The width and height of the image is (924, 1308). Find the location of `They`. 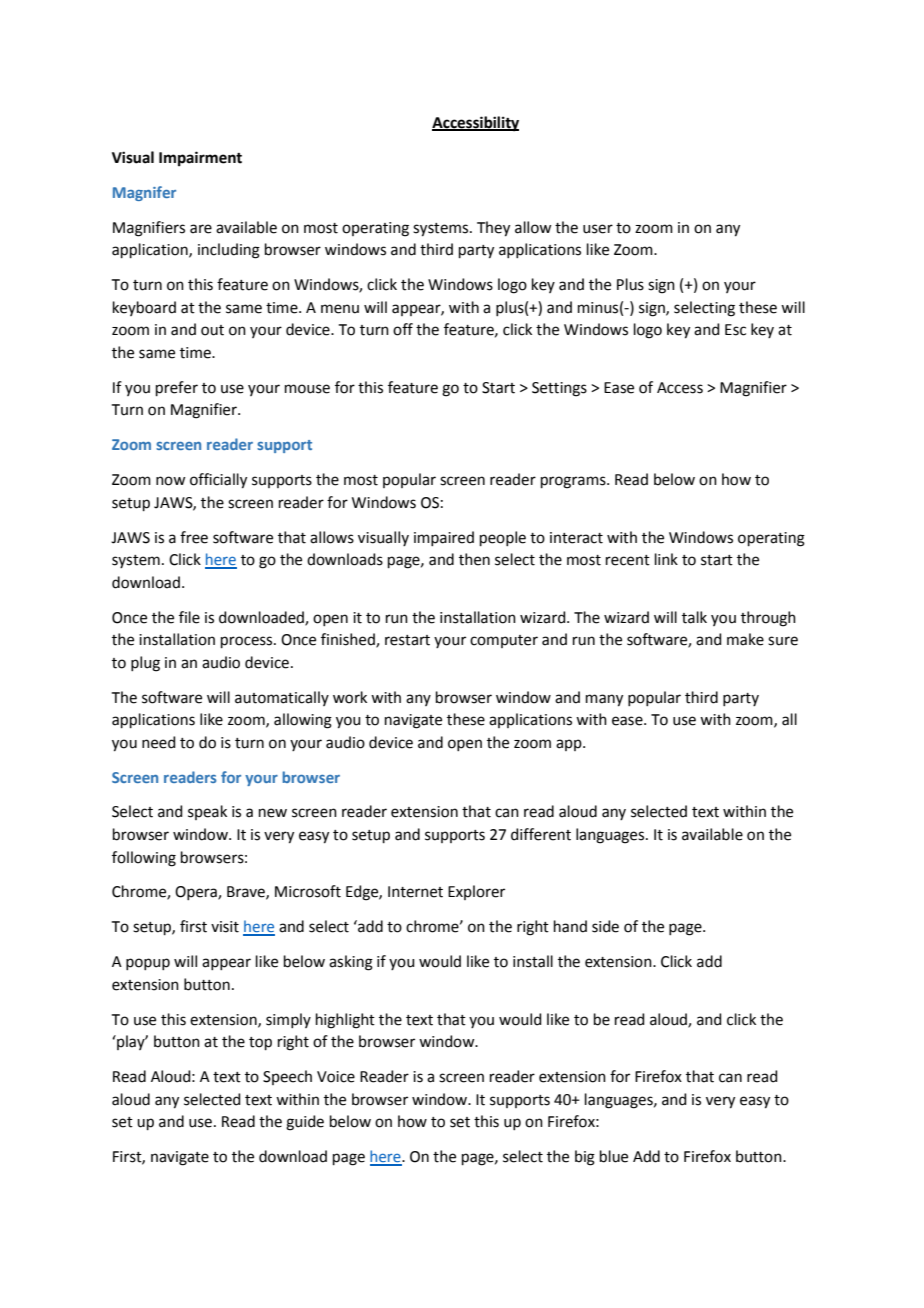

They is located at coordinates (493, 229).
